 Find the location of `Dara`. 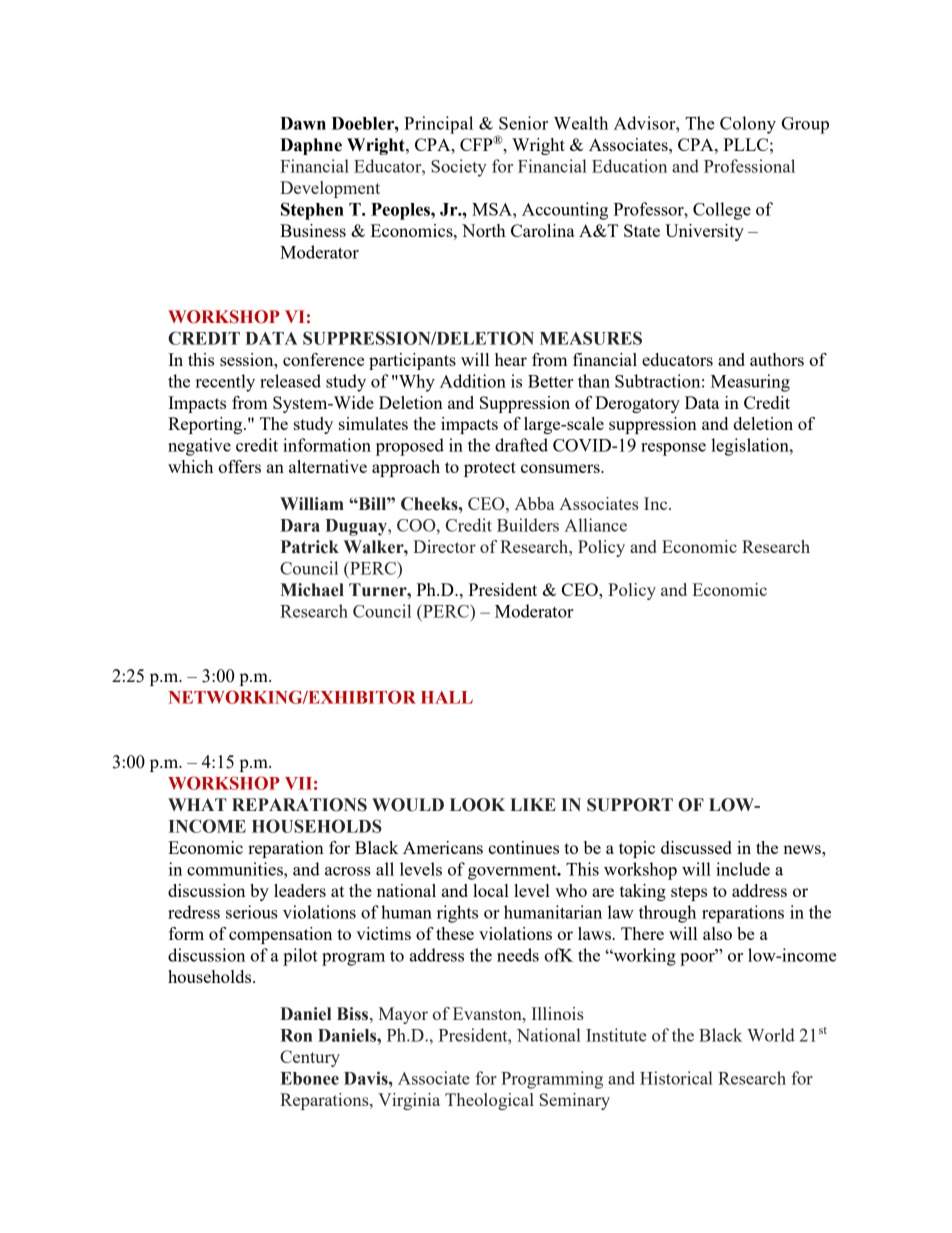

Dara is located at coordinates (300, 525).
